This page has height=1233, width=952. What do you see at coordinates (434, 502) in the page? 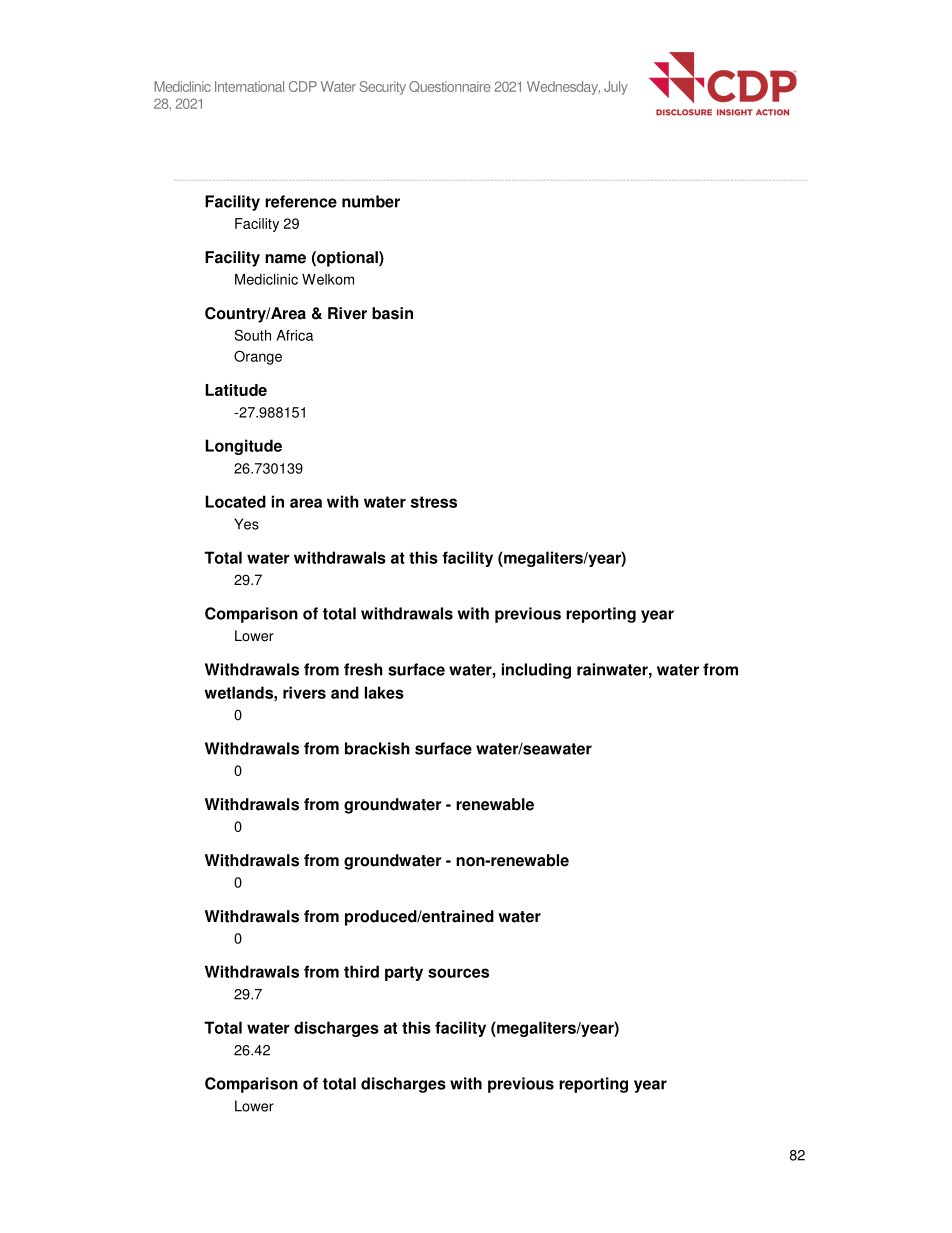
I see `stress` at bounding box center [434, 502].
